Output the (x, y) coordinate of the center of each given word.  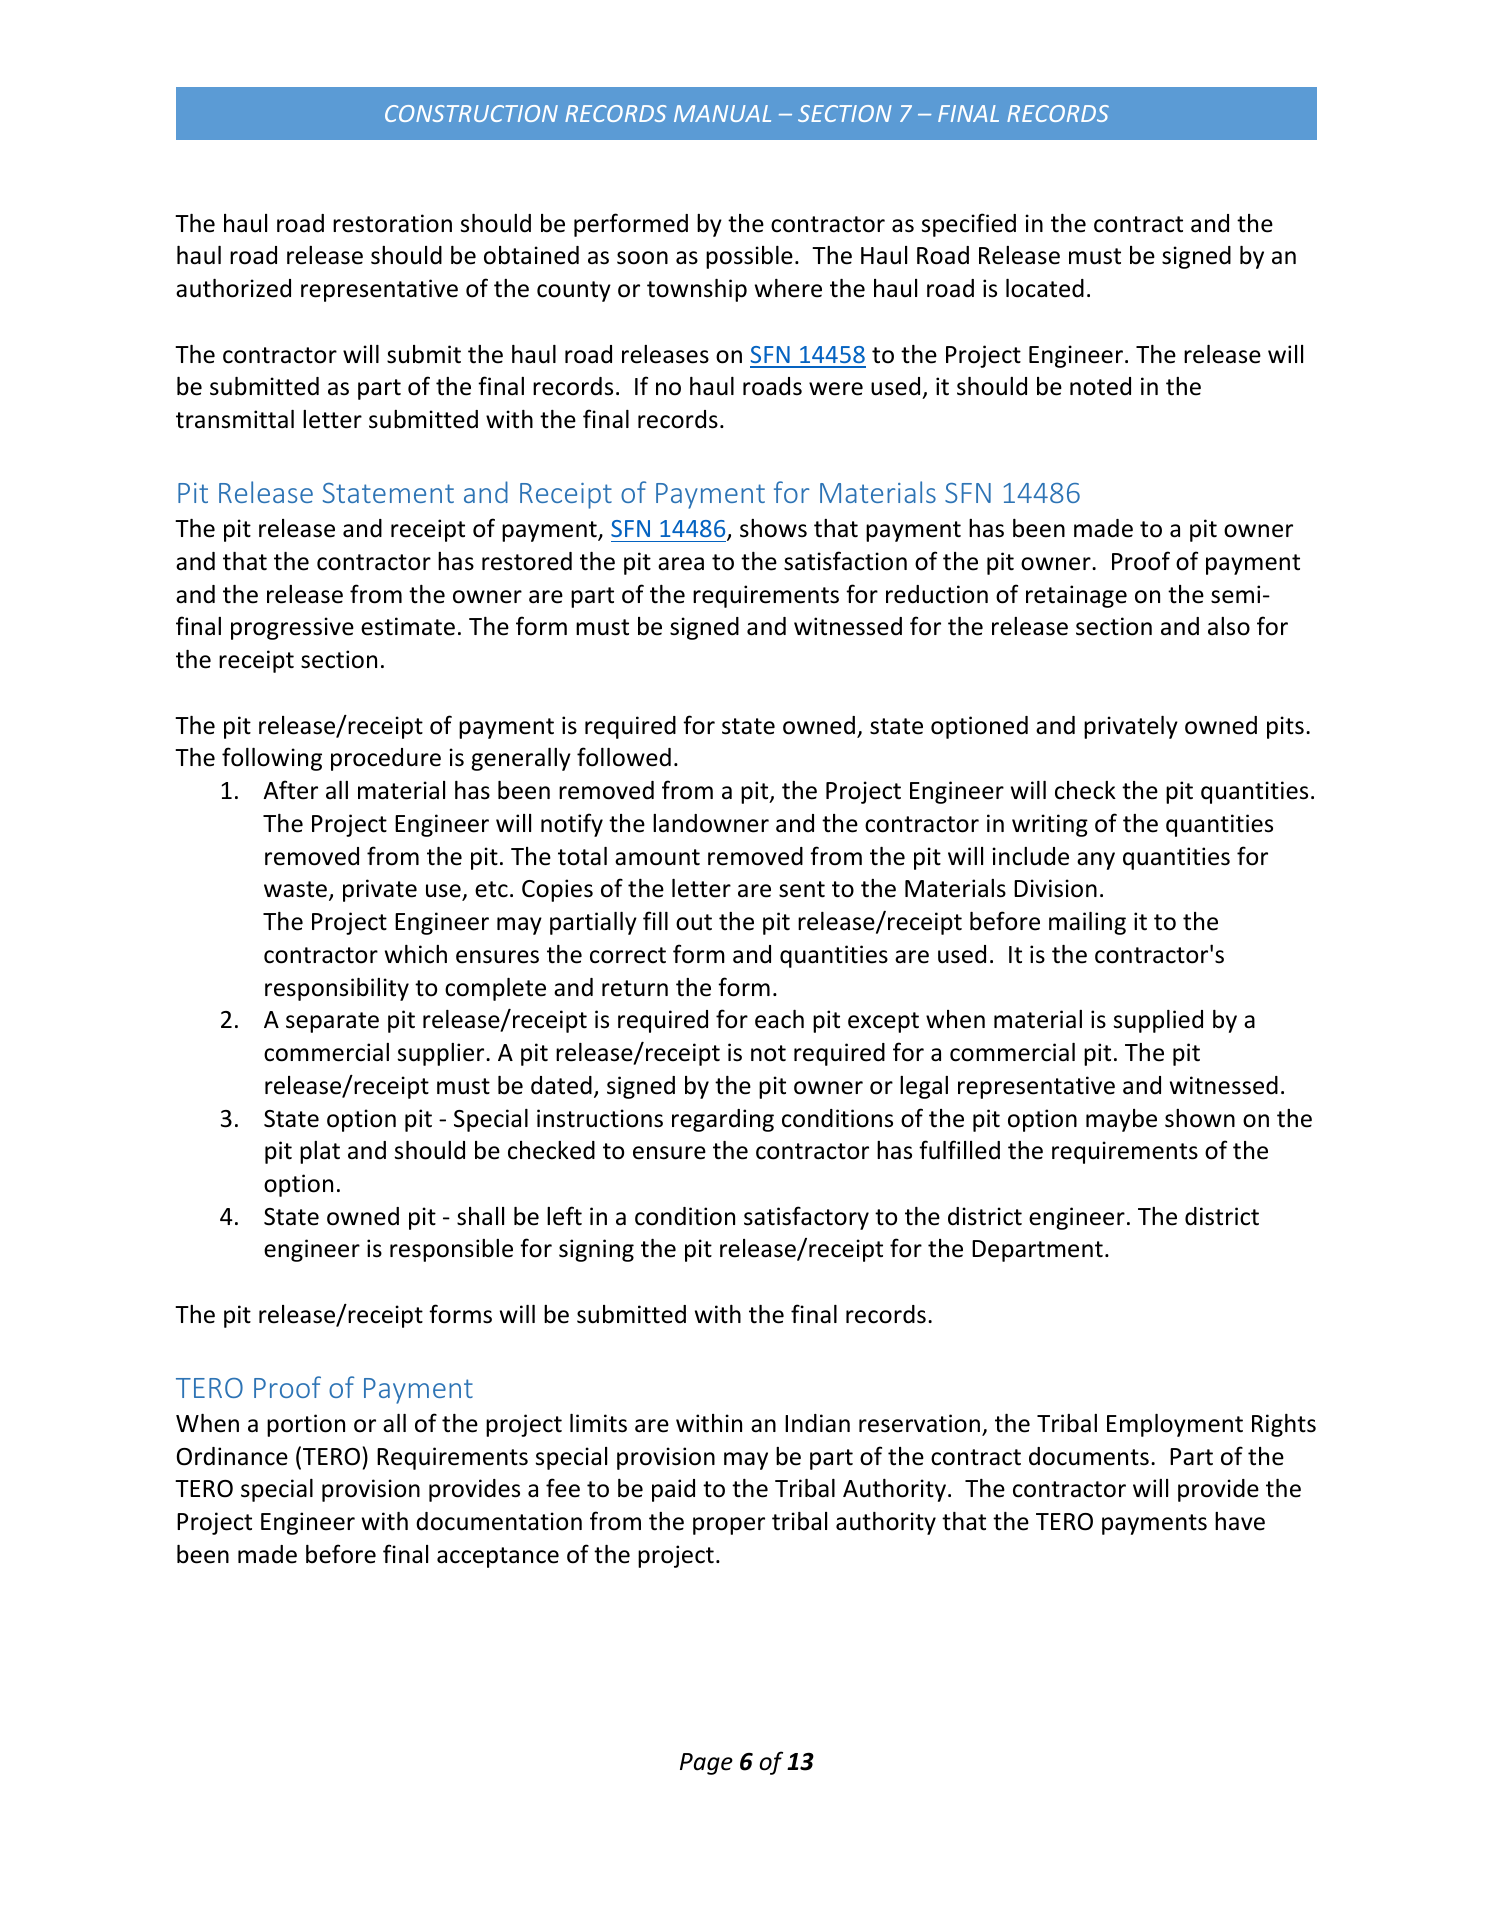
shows (773, 528)
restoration (392, 223)
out (694, 922)
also (1229, 626)
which (416, 954)
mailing (1087, 923)
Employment (1175, 1425)
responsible (451, 1250)
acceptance (498, 1557)
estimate (408, 626)
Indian (817, 1423)
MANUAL (722, 113)
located (1045, 288)
